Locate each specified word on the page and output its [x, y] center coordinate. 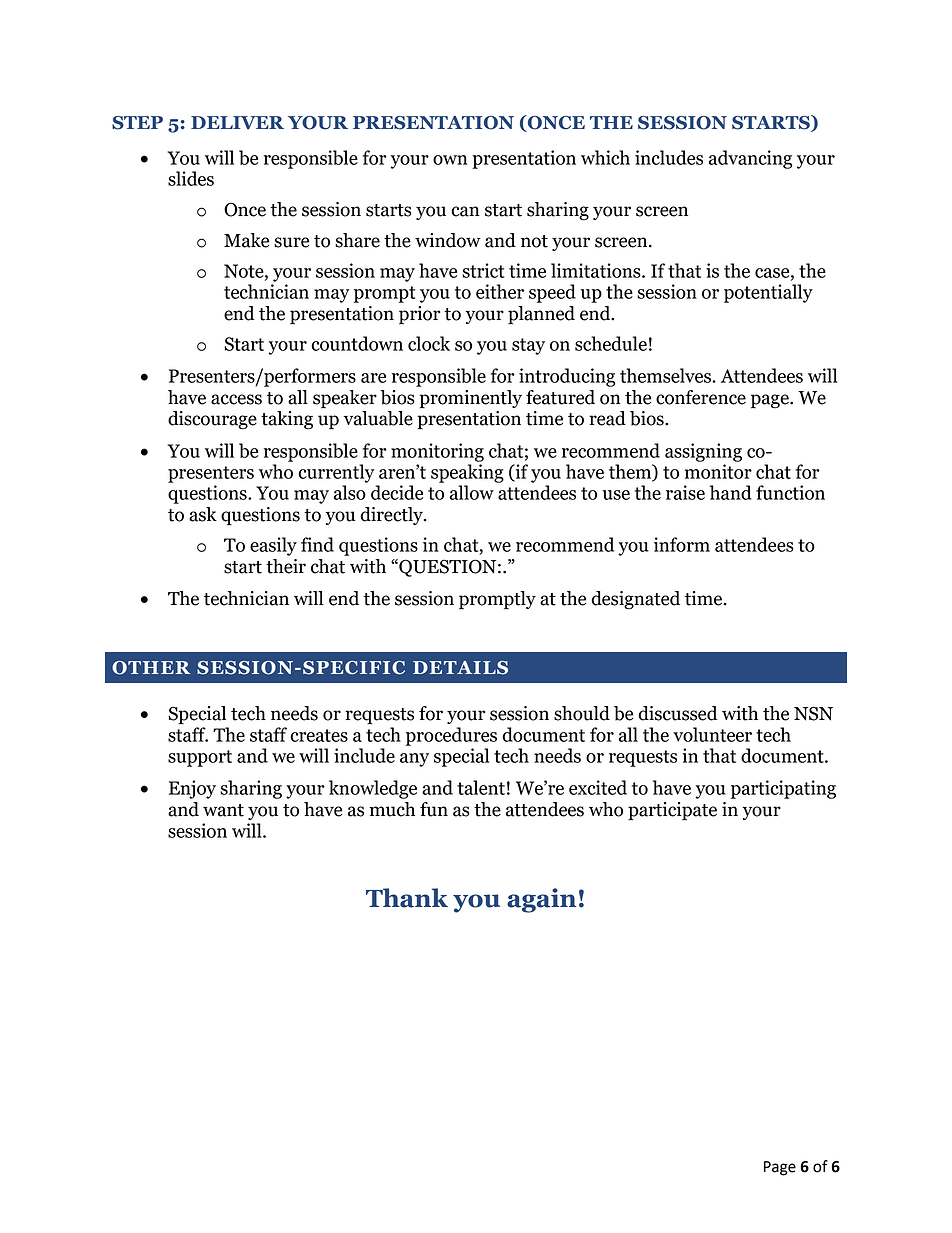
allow [472, 492]
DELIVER [237, 123]
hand [731, 492]
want [223, 810]
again [541, 900]
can [465, 211]
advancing [751, 159]
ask [203, 514]
